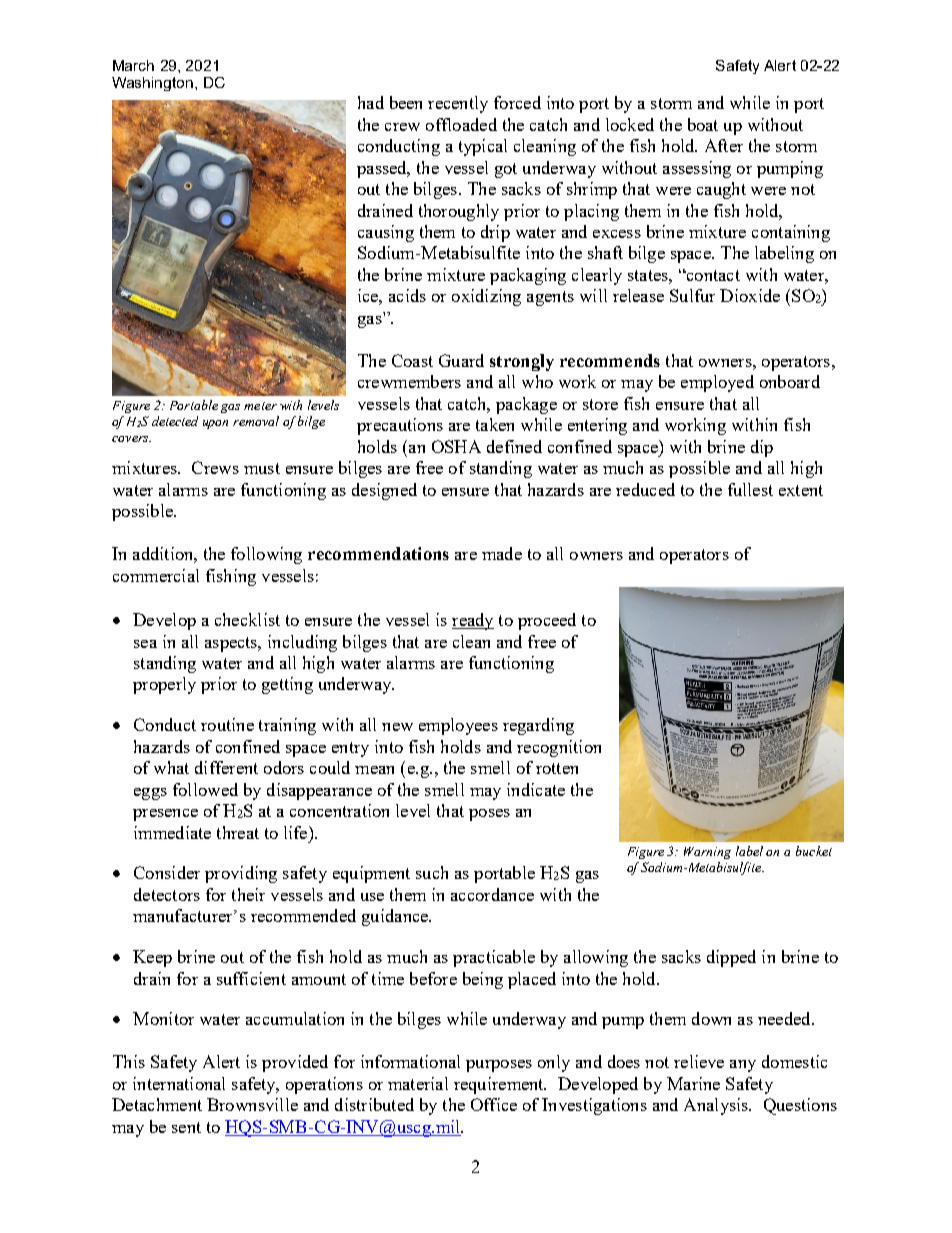 Image resolution: width=952 pixels, height=1233 pixels. What do you see at coordinates (179, 1083) in the image?
I see `international` at bounding box center [179, 1083].
